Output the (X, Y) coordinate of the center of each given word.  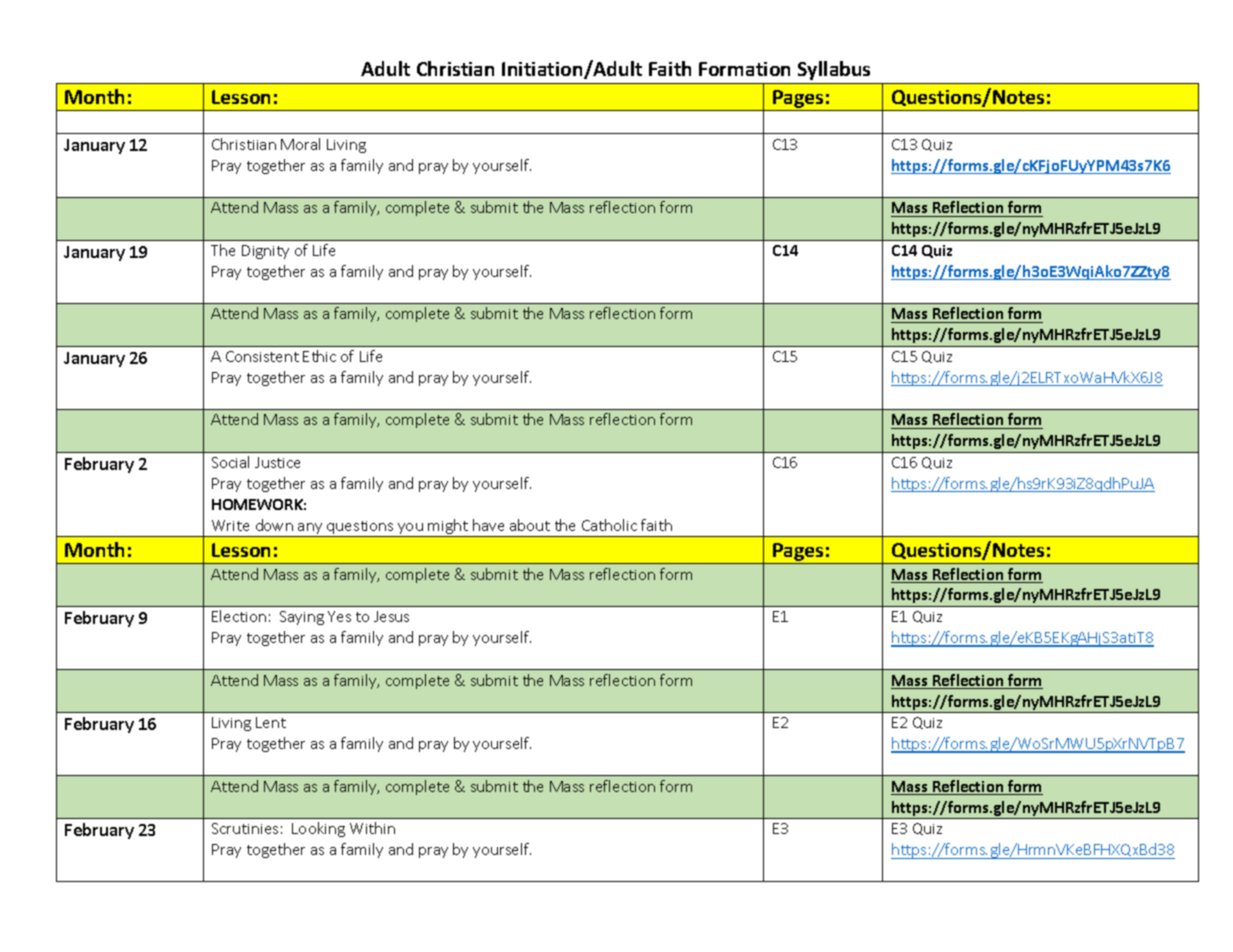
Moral (300, 144)
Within (372, 828)
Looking (318, 829)
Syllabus (834, 70)
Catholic (609, 525)
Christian (455, 68)
